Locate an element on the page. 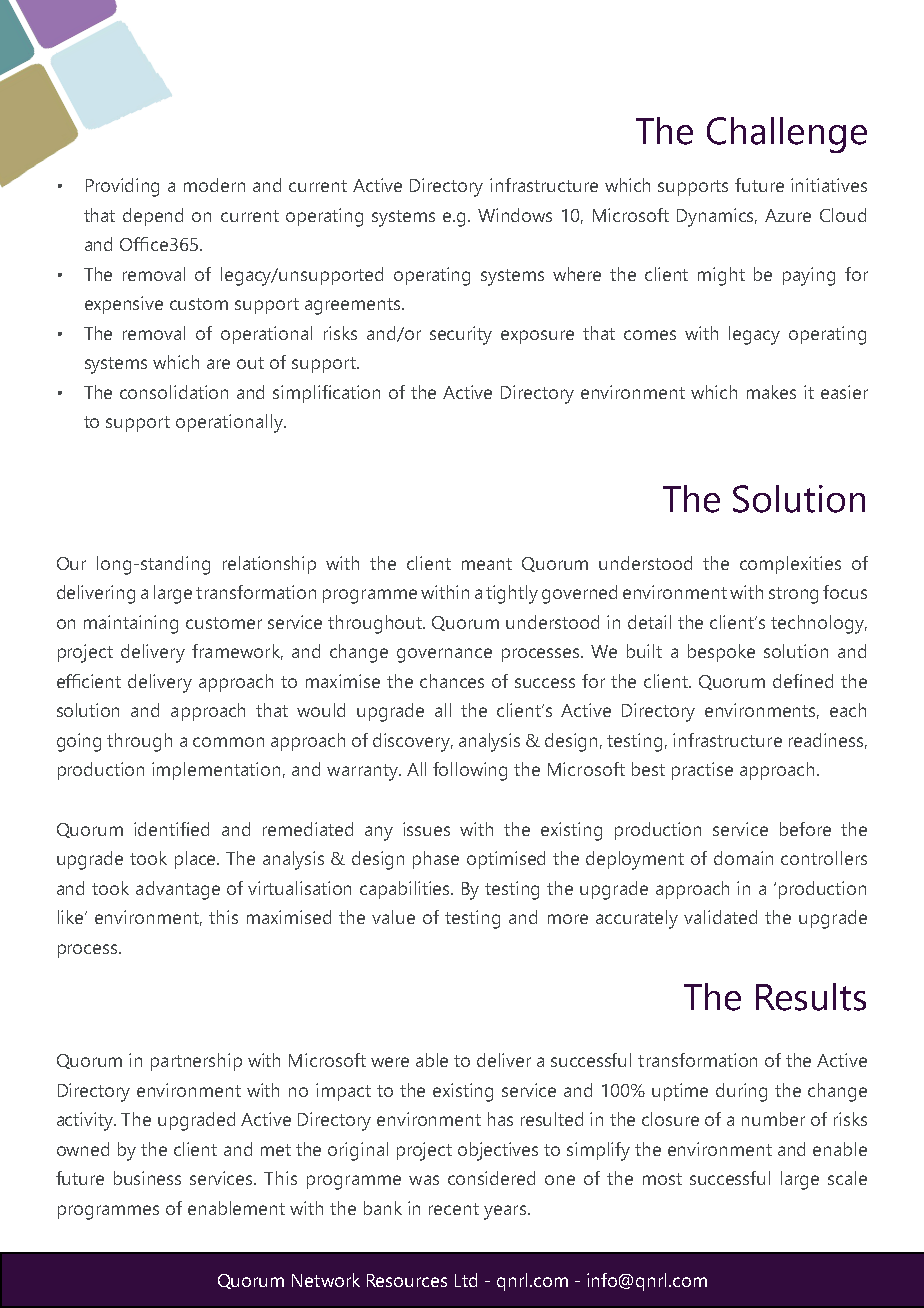 The width and height of the document is (924, 1308). business is located at coordinates (147, 1178).
